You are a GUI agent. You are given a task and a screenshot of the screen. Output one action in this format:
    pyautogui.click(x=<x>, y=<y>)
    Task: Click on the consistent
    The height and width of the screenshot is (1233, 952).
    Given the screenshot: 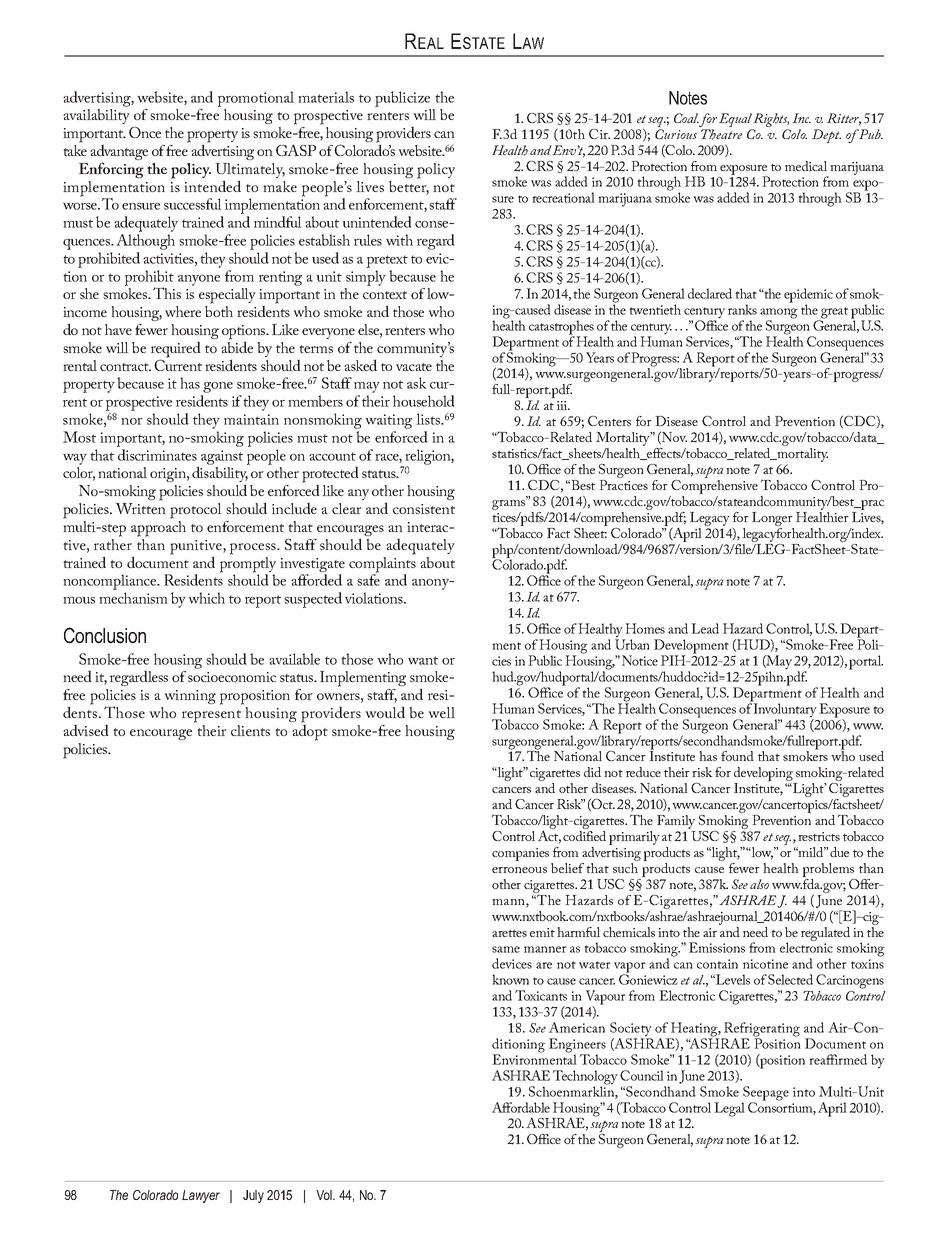 What is the action you would take?
    pyautogui.click(x=424, y=509)
